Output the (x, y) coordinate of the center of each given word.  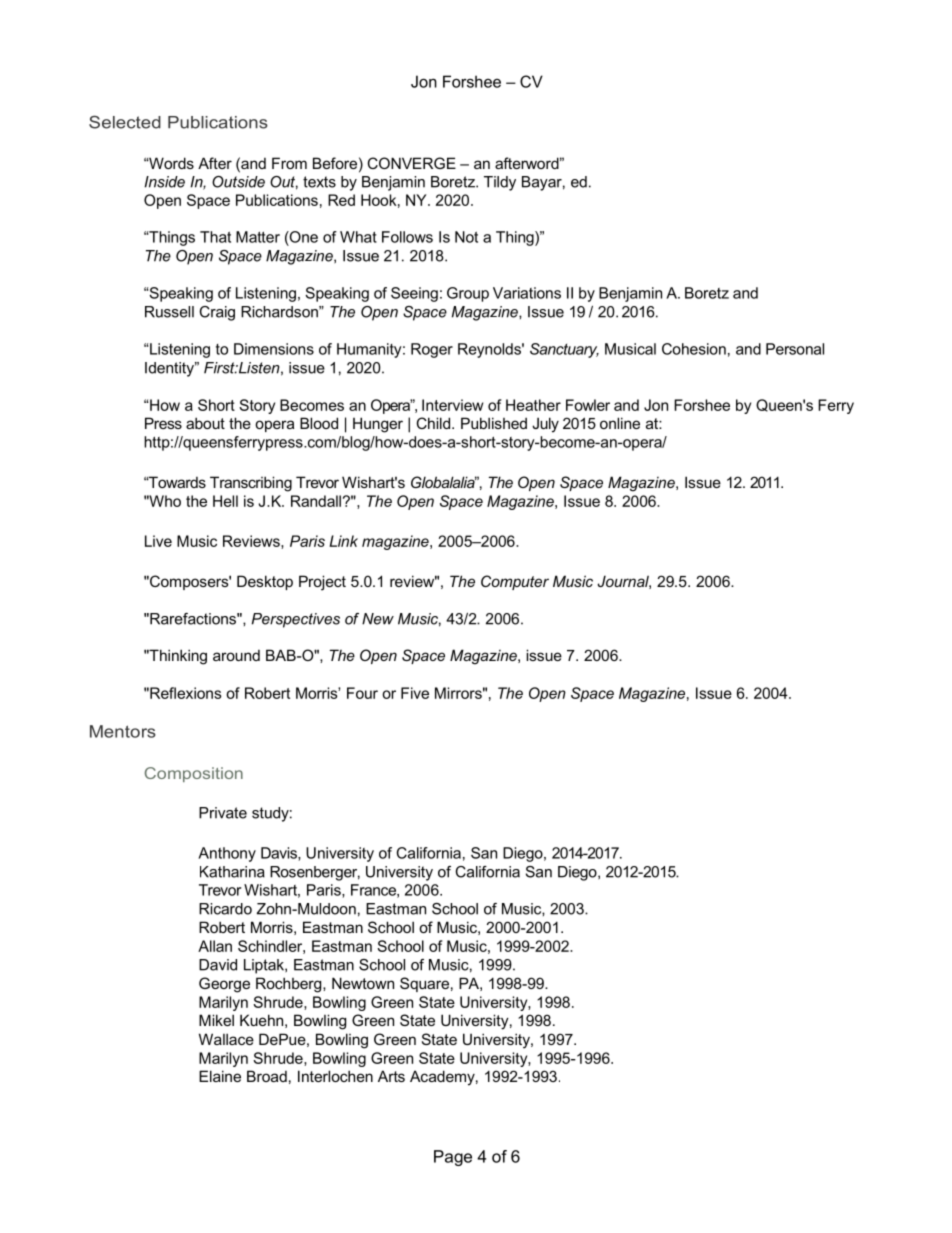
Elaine (220, 1076)
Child (433, 423)
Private (223, 813)
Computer (515, 582)
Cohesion (694, 349)
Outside (238, 182)
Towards (176, 482)
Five (415, 693)
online (620, 423)
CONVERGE (412, 163)
